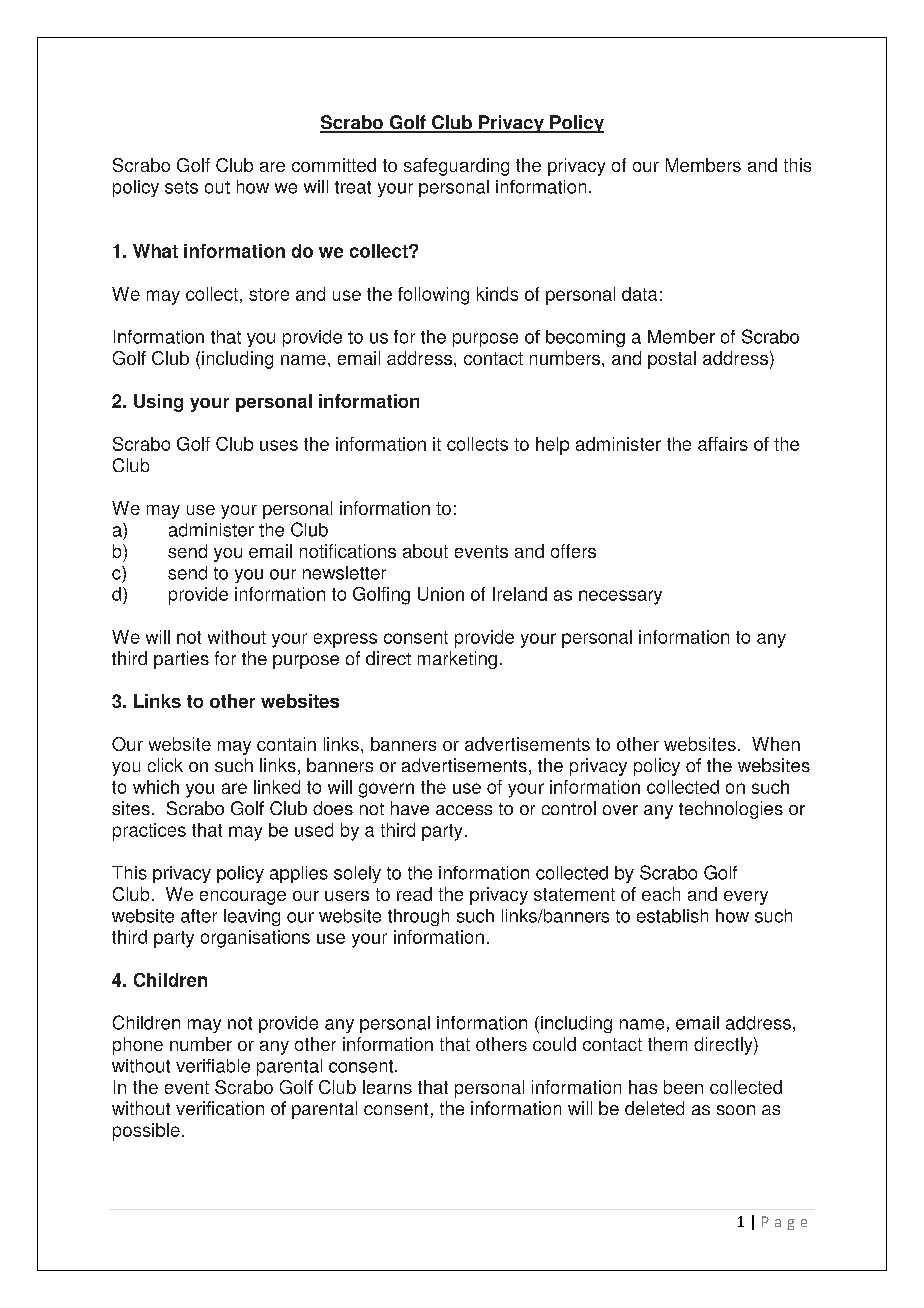  Describe the element at coordinates (672, 916) in the screenshot. I see `establish` at that location.
